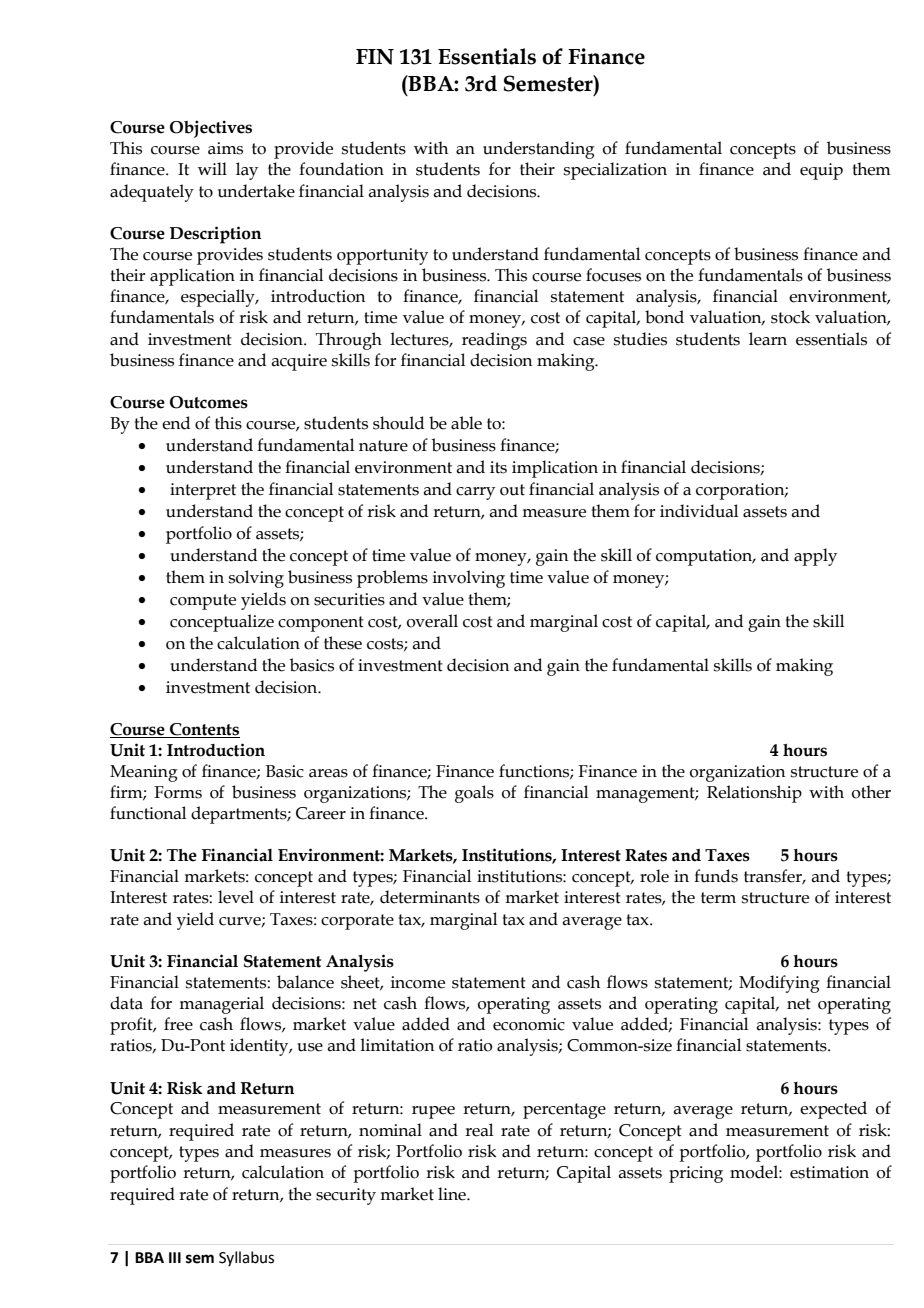  Describe the element at coordinates (466, 423) in the image. I see `able` at that location.
